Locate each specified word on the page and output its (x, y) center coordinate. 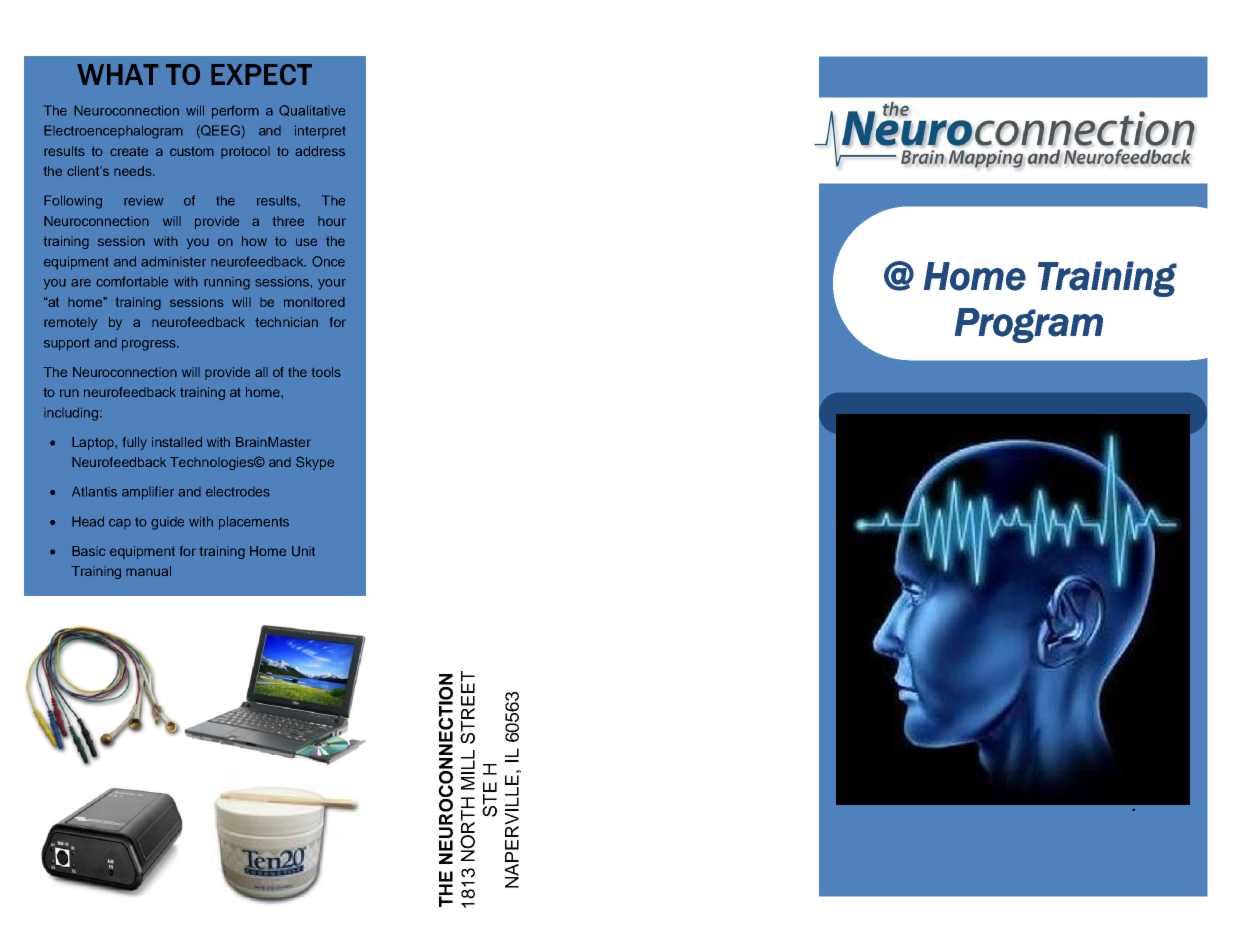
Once (328, 261)
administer (173, 261)
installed (177, 442)
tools (326, 372)
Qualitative (312, 110)
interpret (320, 131)
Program (1029, 325)
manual (148, 571)
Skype (315, 463)
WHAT (118, 74)
